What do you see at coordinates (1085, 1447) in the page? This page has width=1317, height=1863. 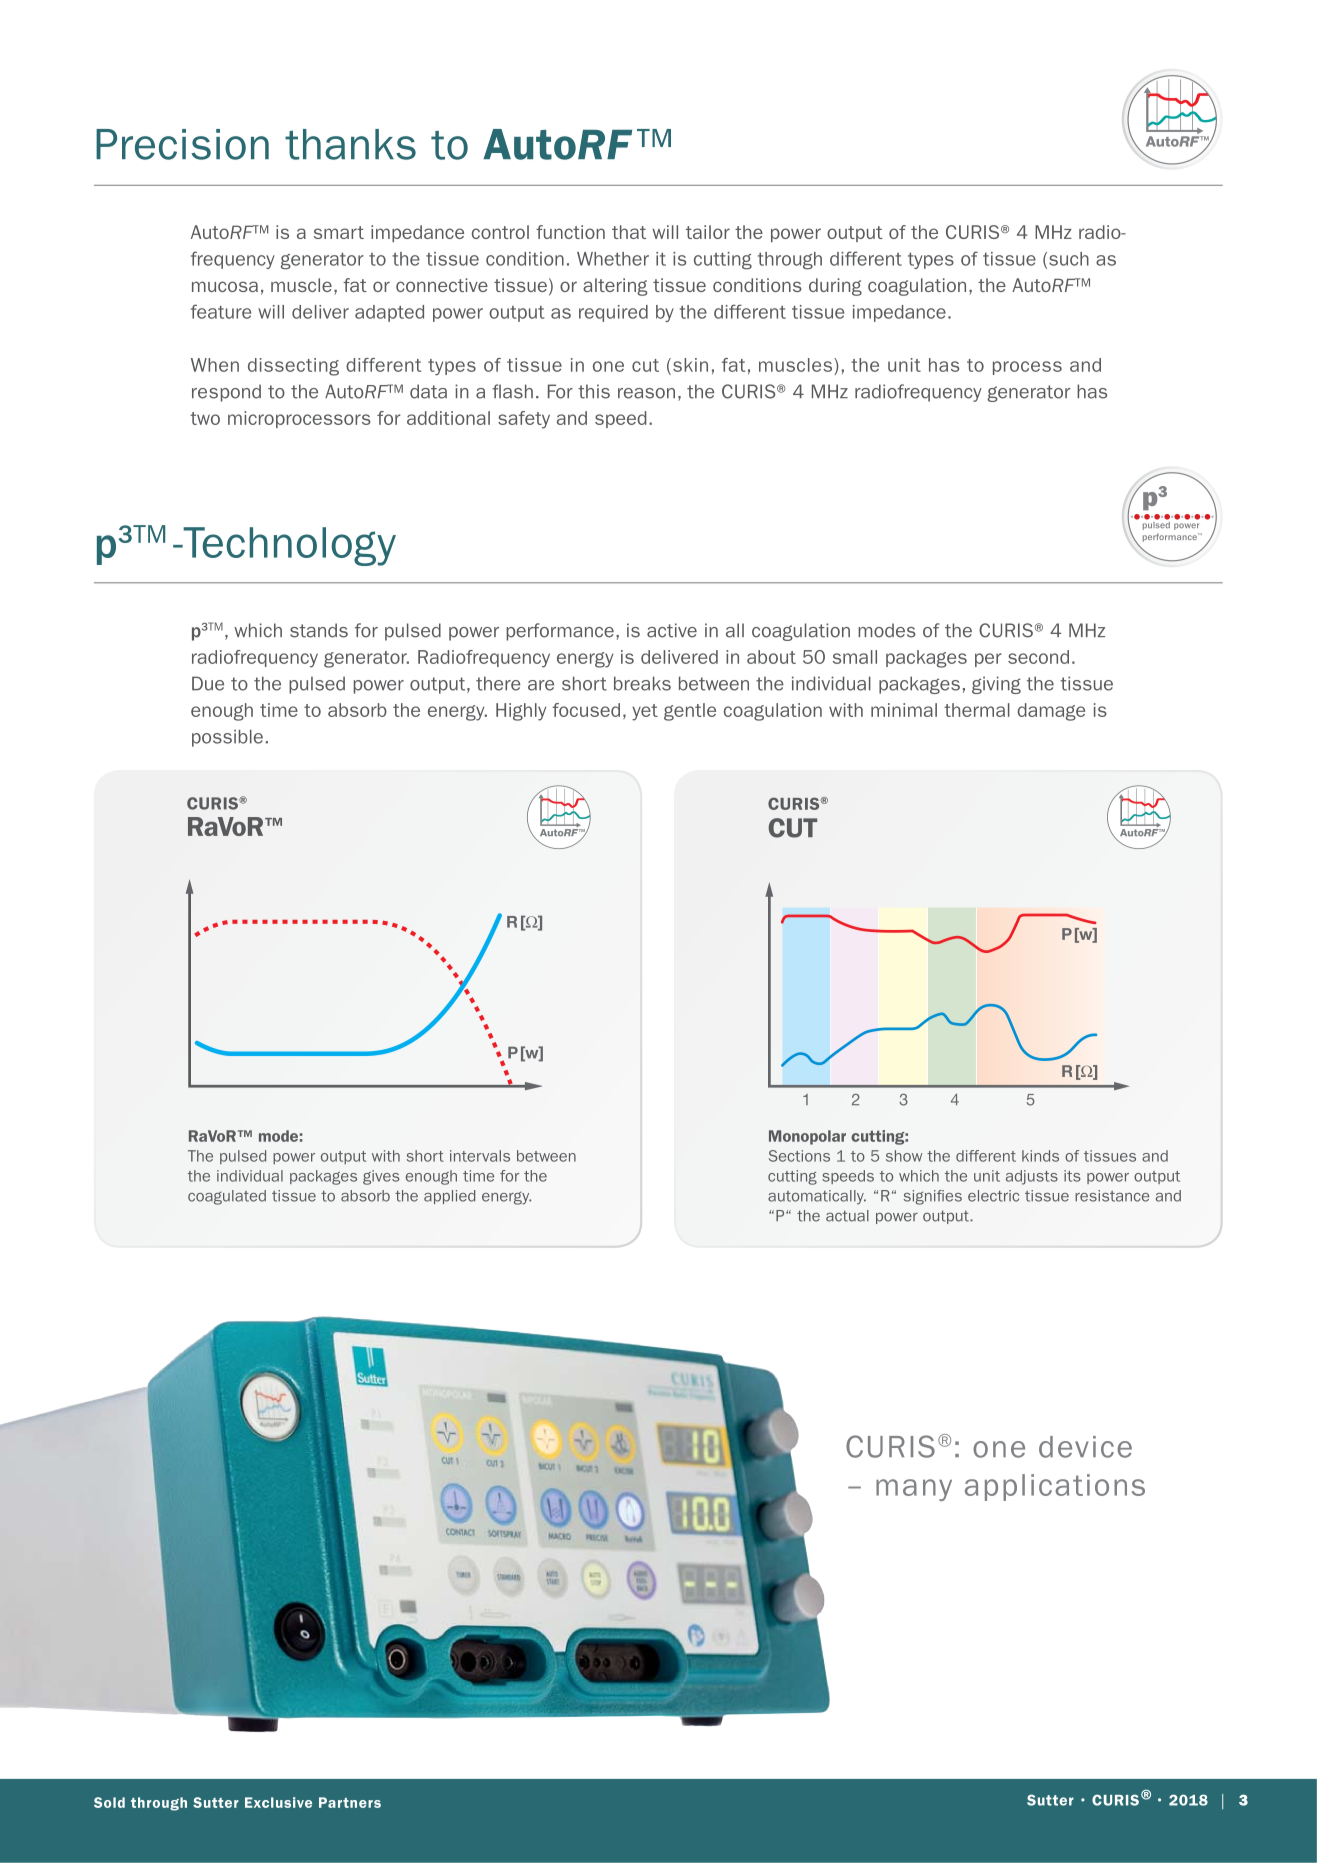 I see `device` at bounding box center [1085, 1447].
